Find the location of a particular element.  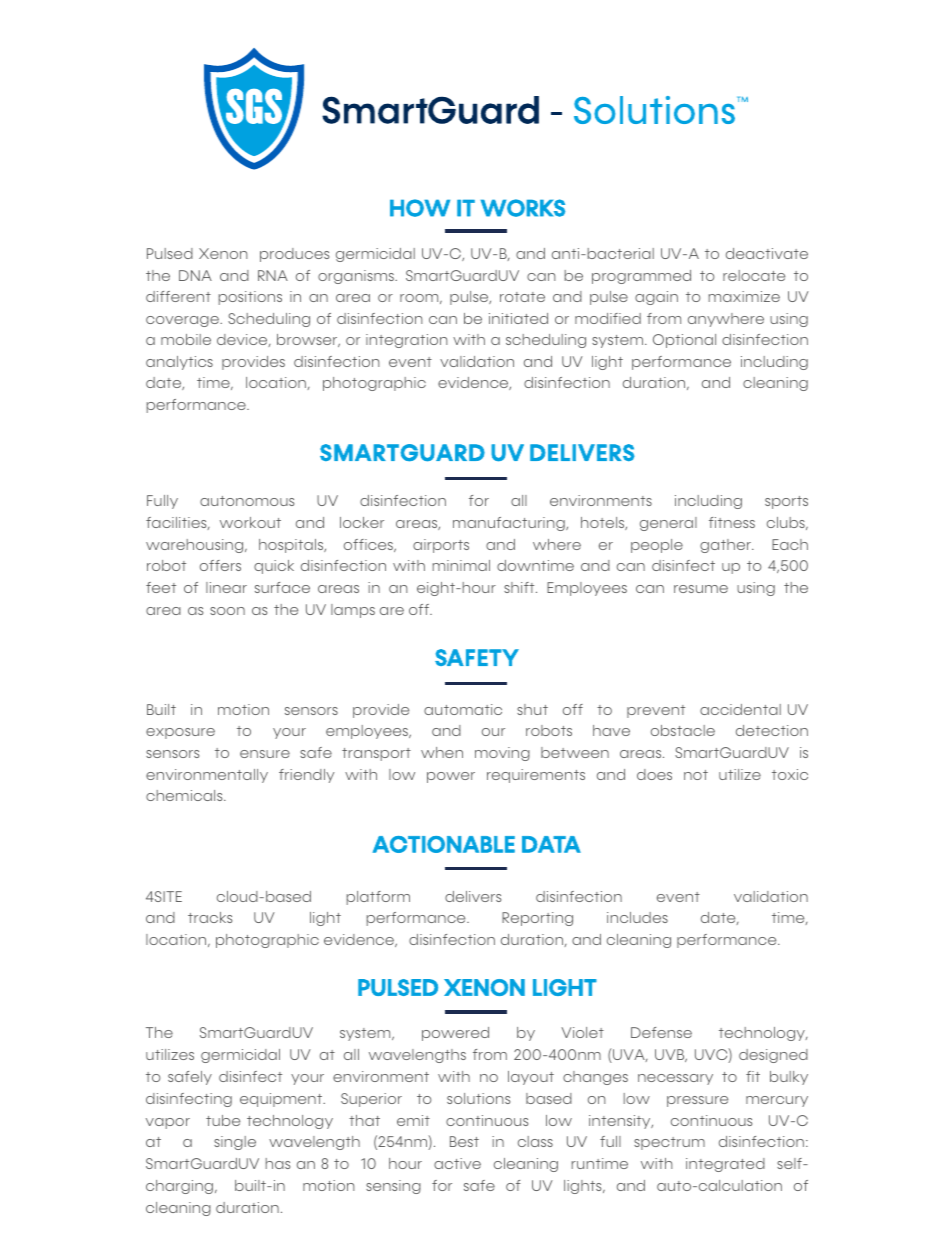

deactivate is located at coordinates (767, 253).
